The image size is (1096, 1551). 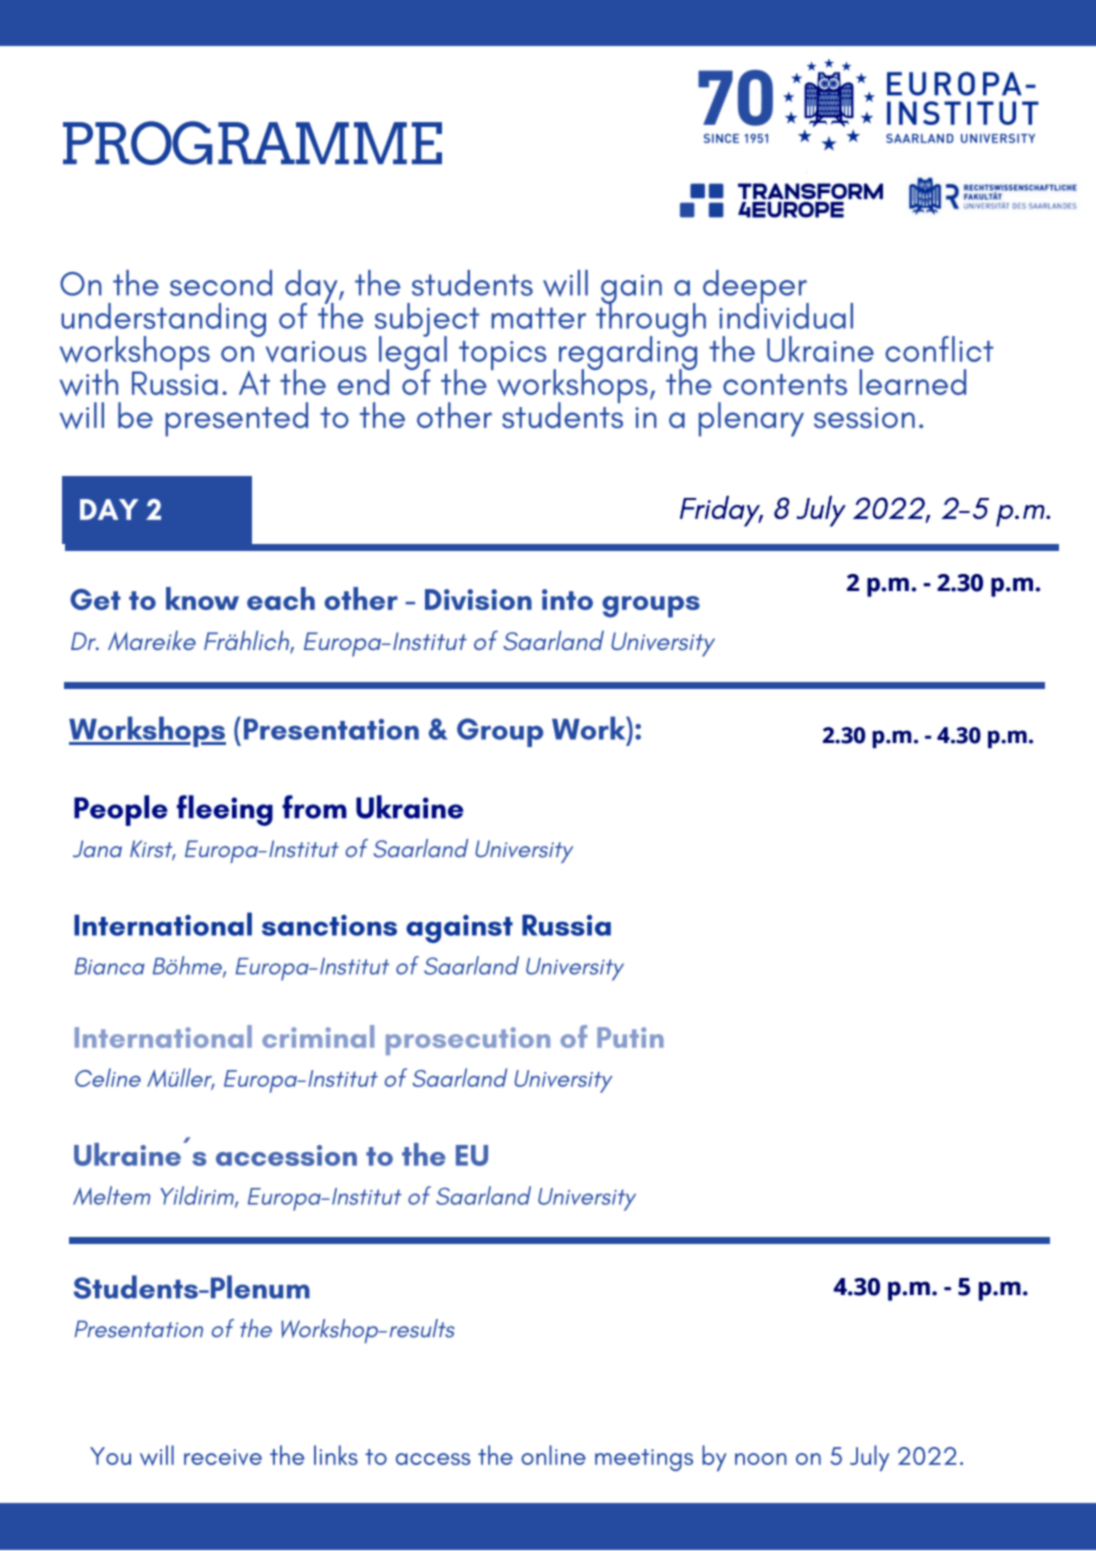 I want to click on from, so click(x=314, y=807).
